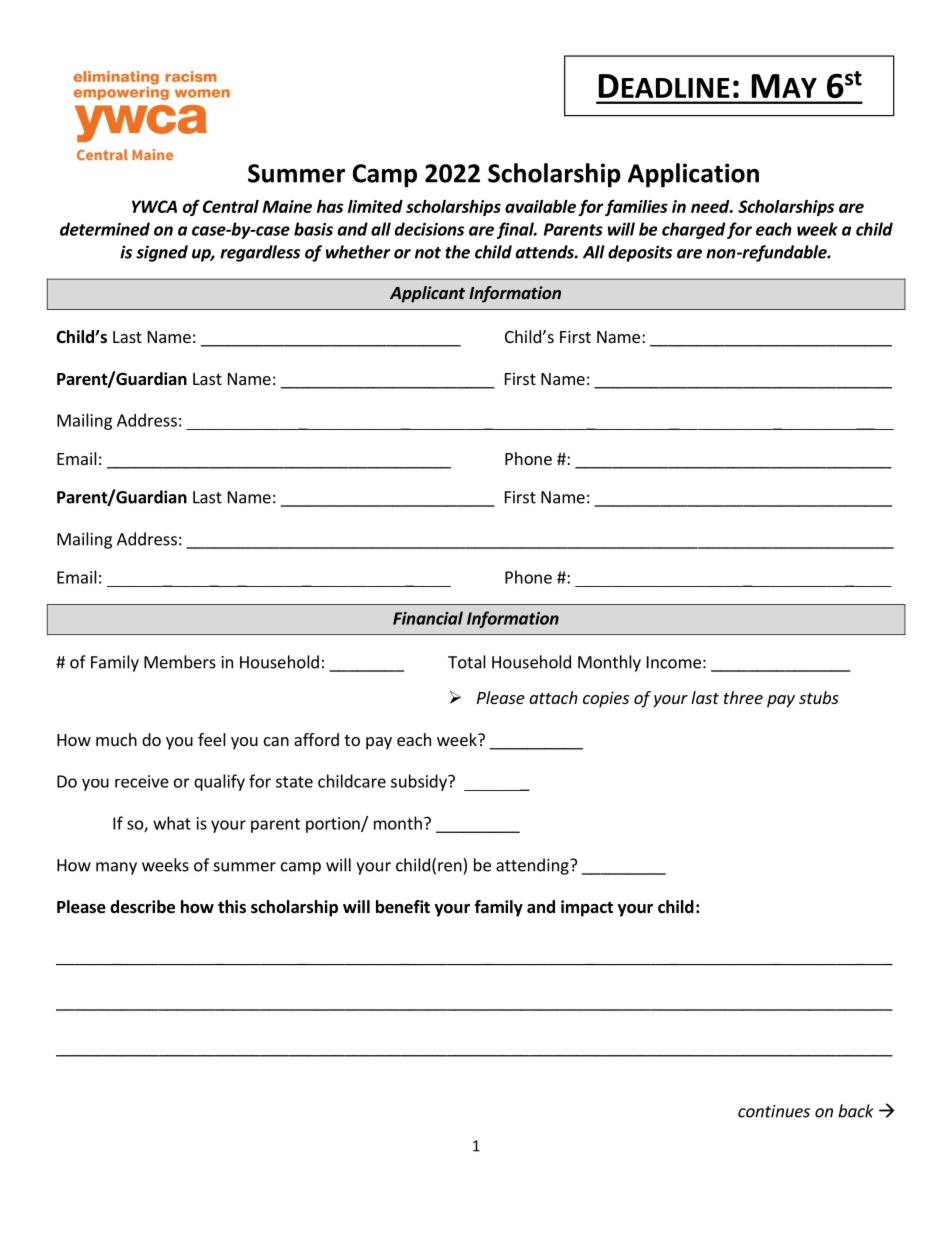 The height and width of the screenshot is (1233, 952). Describe the element at coordinates (403, 907) in the screenshot. I see `benefit` at that location.
